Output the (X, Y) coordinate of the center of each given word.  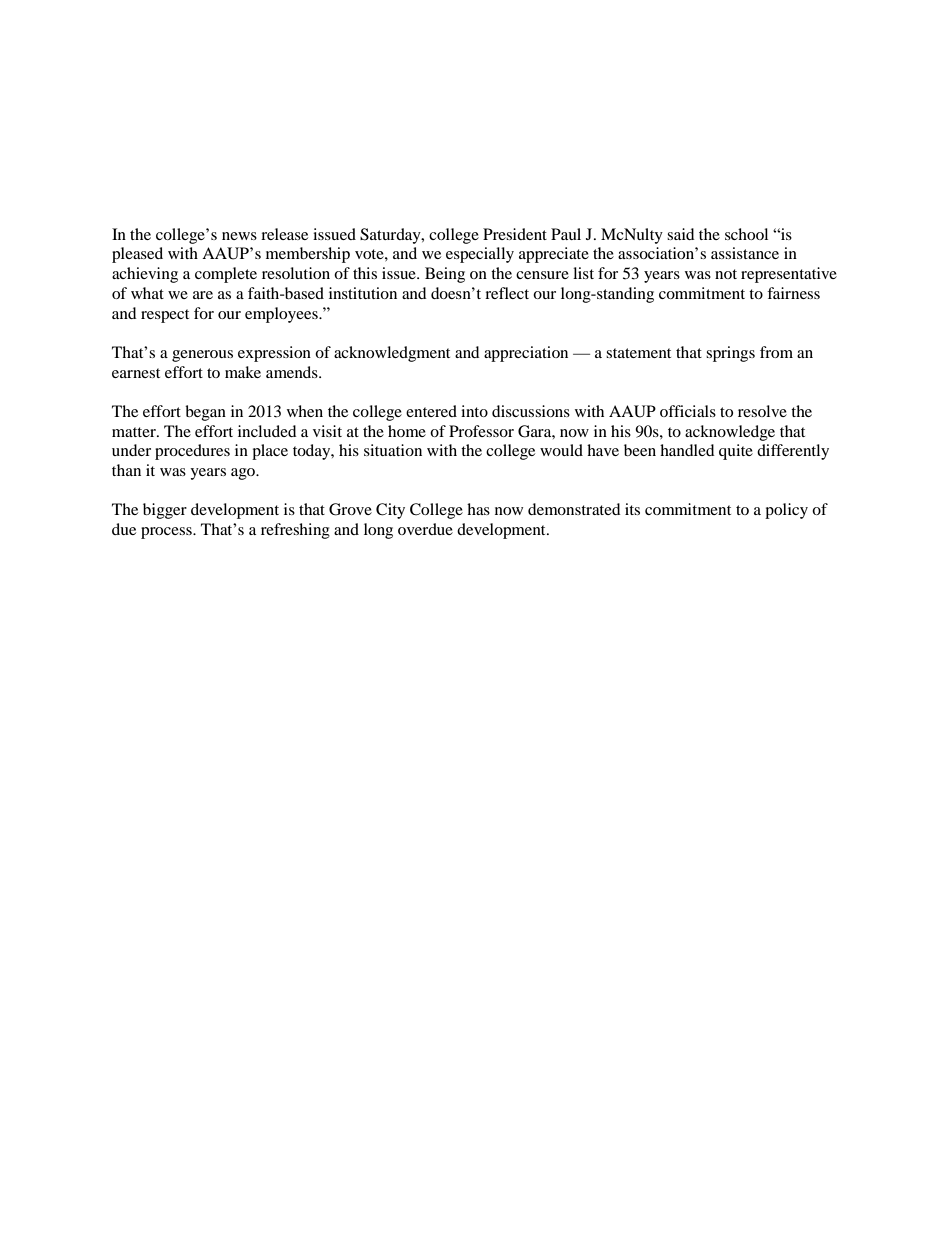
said (681, 234)
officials (688, 411)
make (243, 372)
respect (165, 316)
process (167, 533)
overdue (425, 529)
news (239, 236)
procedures (192, 452)
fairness (793, 293)
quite (736, 452)
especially (480, 255)
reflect (507, 293)
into (474, 411)
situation (393, 450)
